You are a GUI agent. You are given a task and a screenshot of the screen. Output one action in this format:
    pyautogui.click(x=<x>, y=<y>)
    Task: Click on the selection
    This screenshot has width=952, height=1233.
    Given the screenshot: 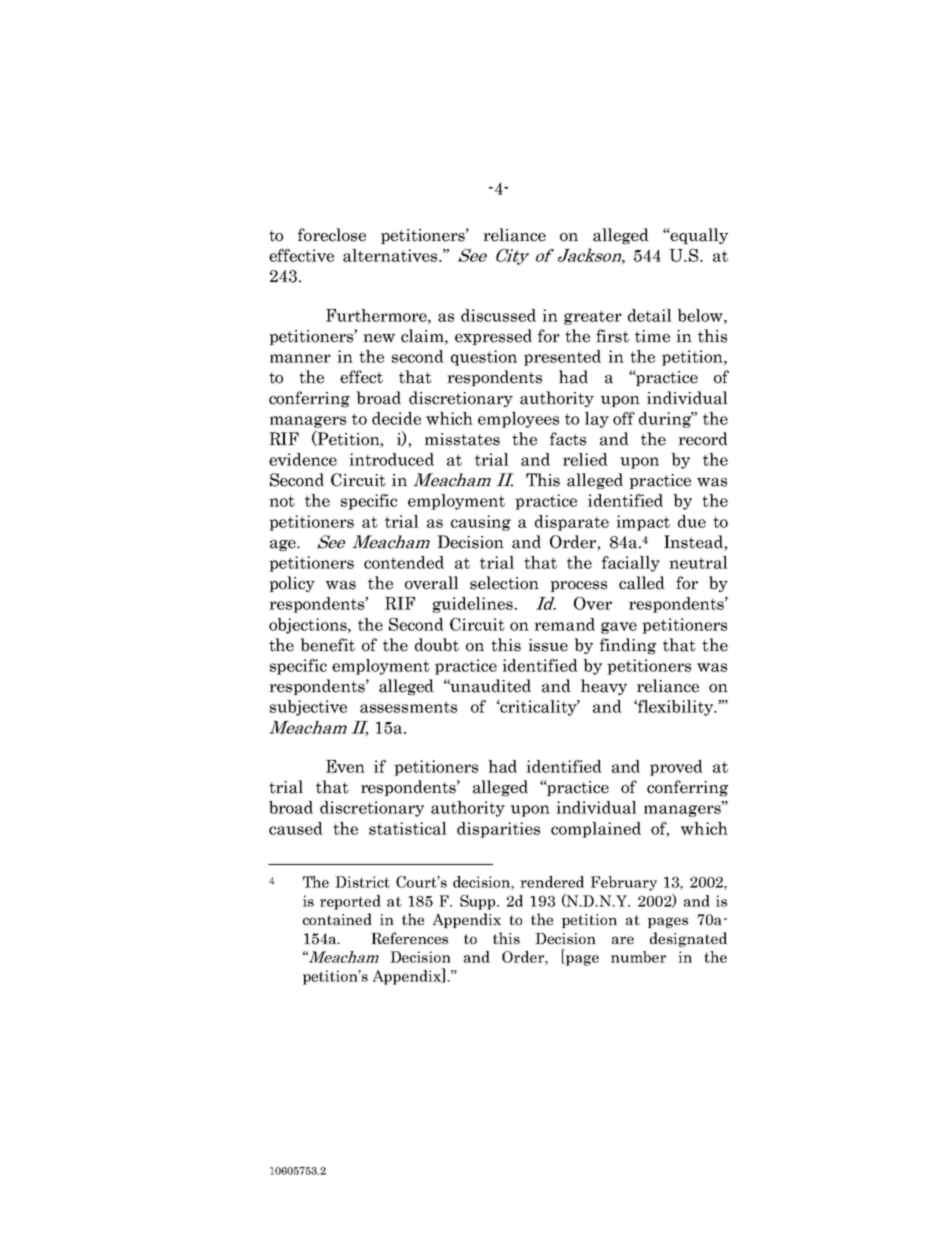 What is the action you would take?
    pyautogui.click(x=504, y=583)
